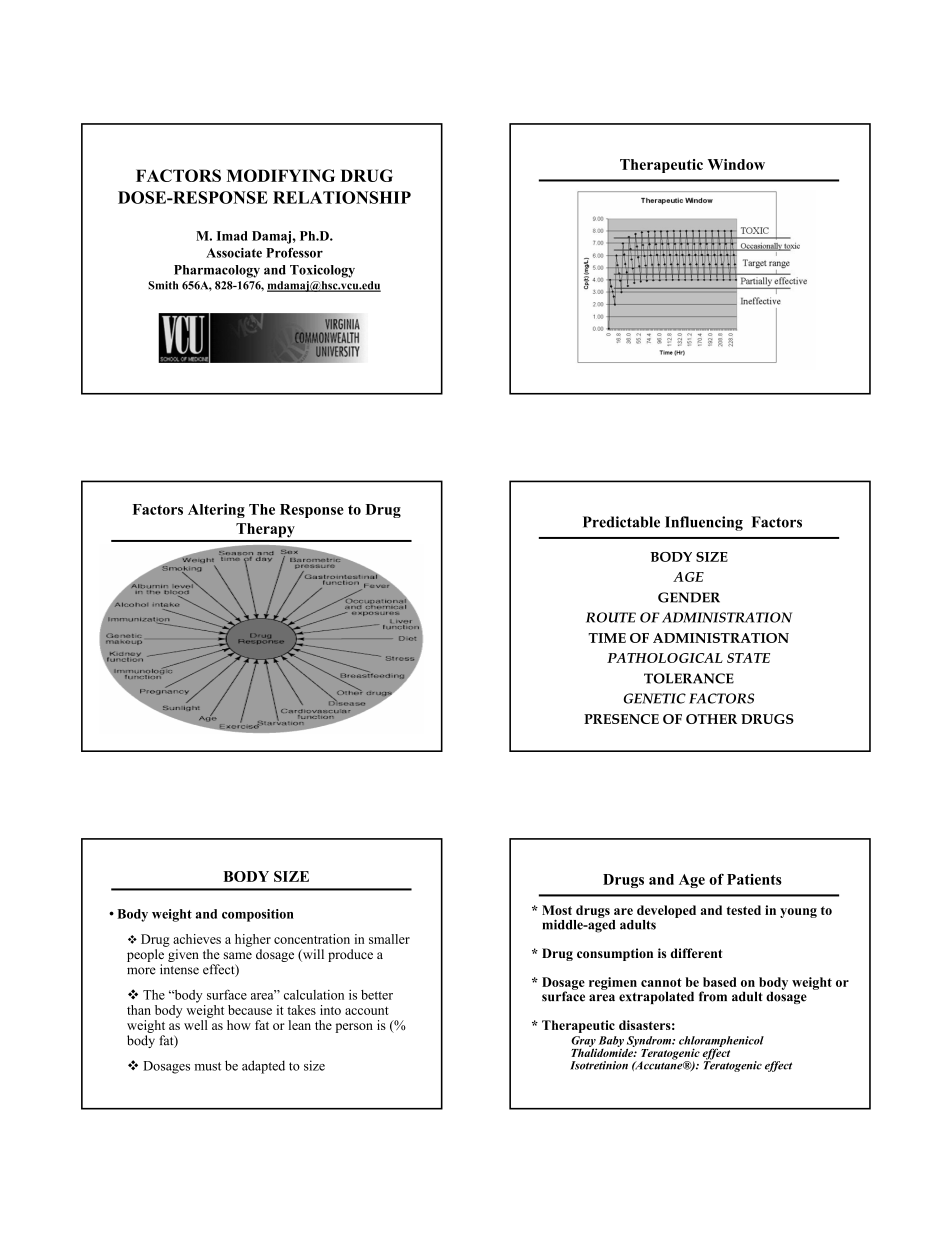 The width and height of the page is (952, 1233). I want to click on how, so click(239, 1025).
